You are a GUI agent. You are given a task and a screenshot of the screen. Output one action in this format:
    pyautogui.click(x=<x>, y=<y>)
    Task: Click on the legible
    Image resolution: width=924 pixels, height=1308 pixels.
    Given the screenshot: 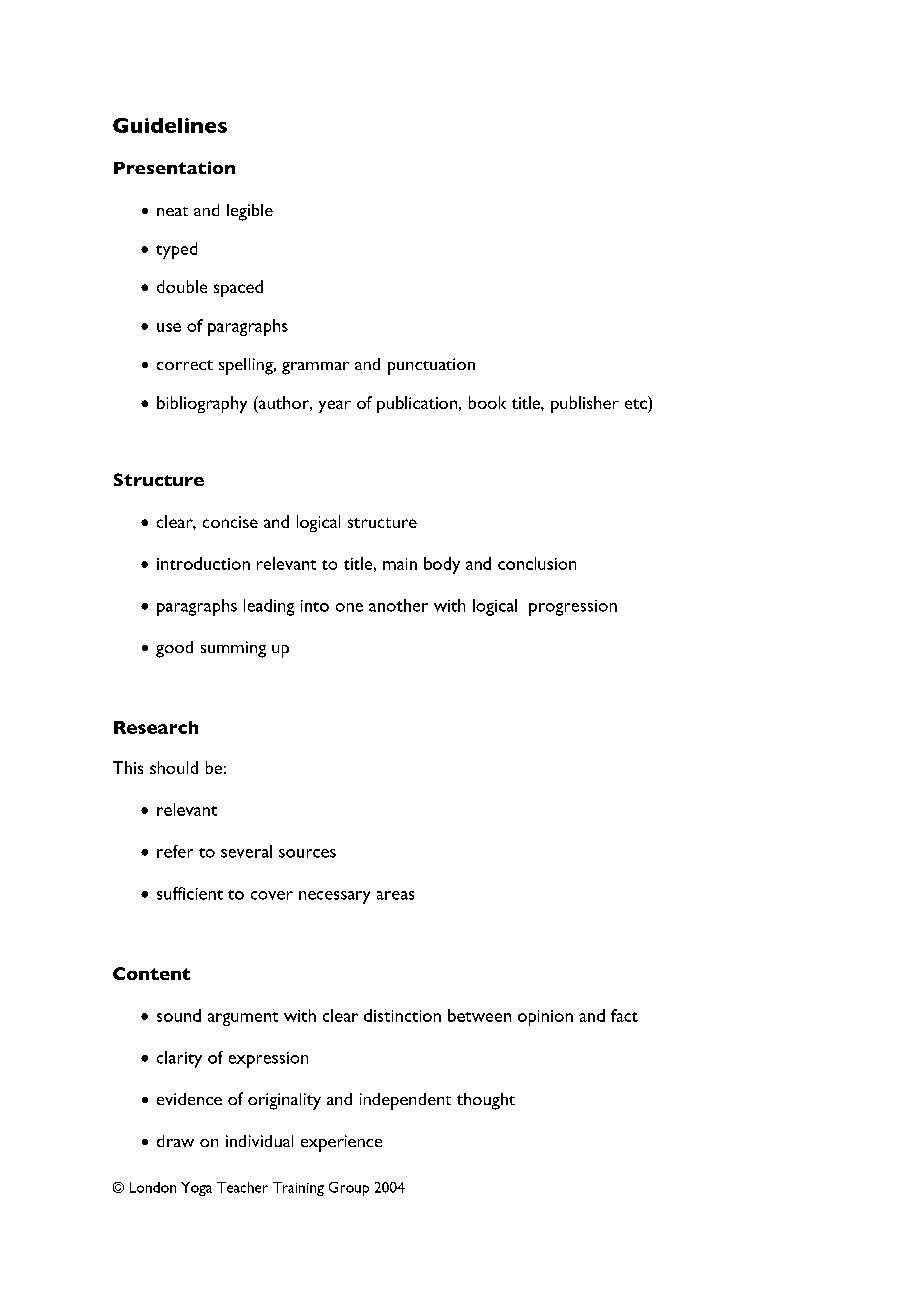 What is the action you would take?
    pyautogui.click(x=250, y=212)
